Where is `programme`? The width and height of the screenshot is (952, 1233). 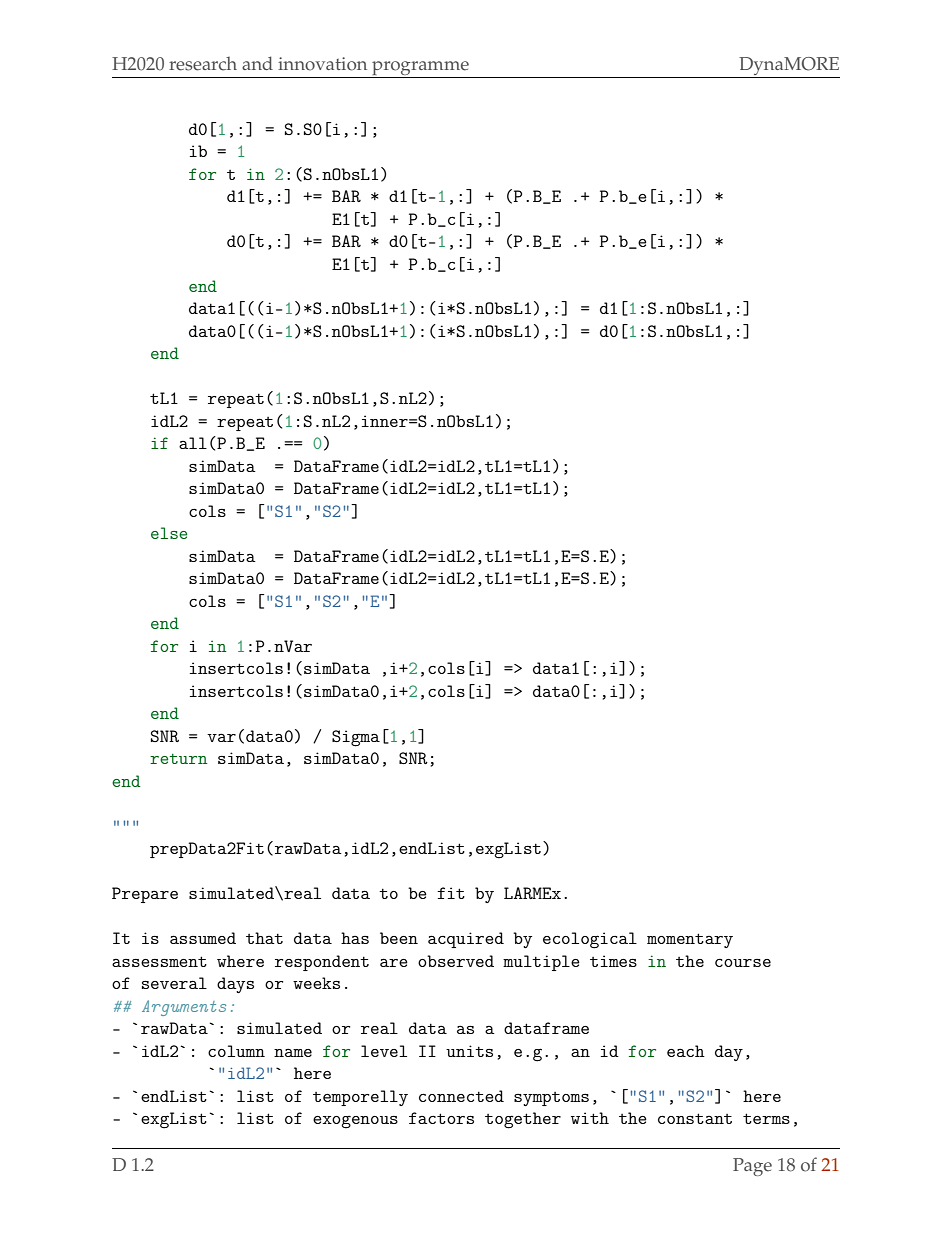 programme is located at coordinates (420, 69).
